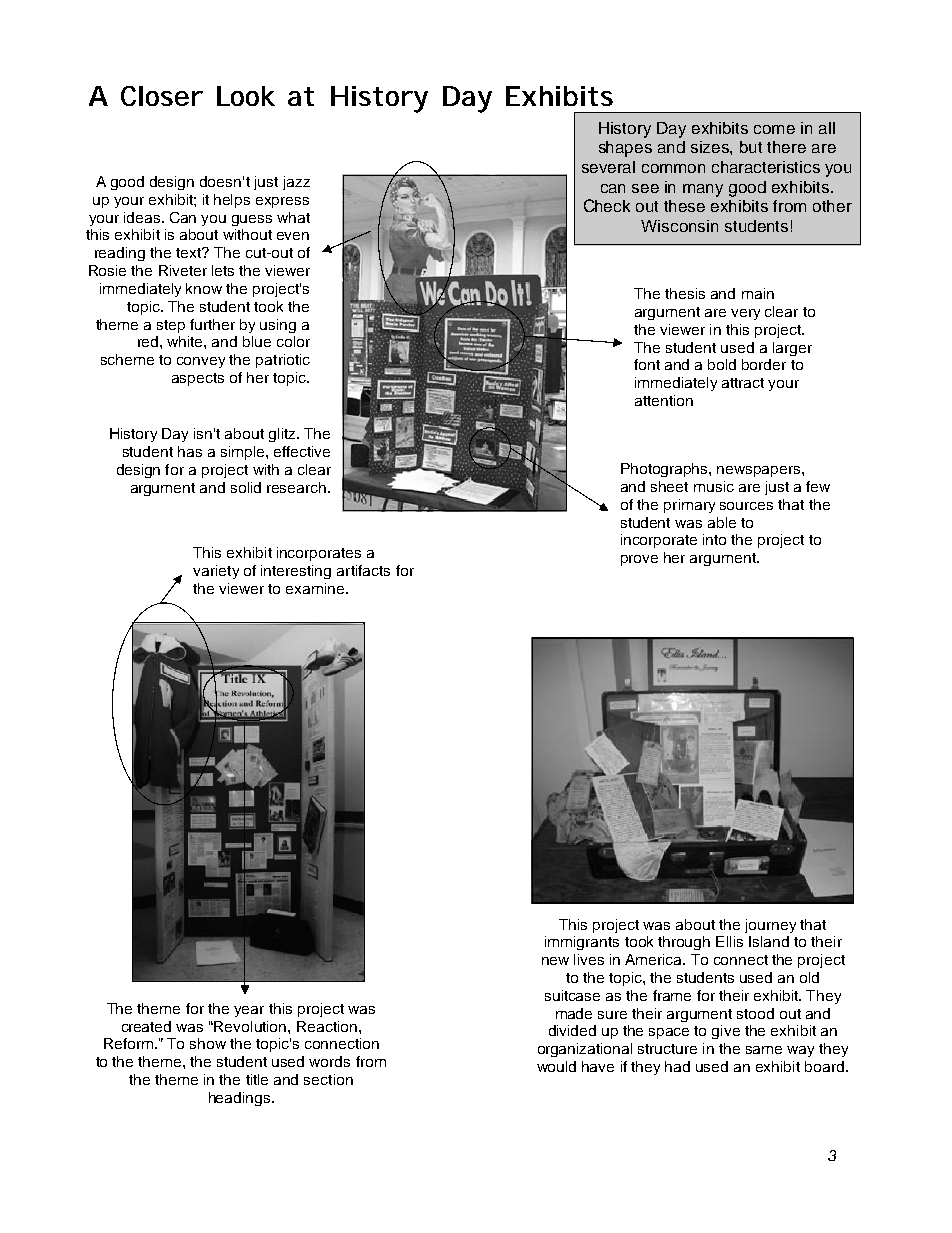 This screenshot has height=1233, width=952. Describe the element at coordinates (363, 570) in the screenshot. I see `artifacts` at that location.
